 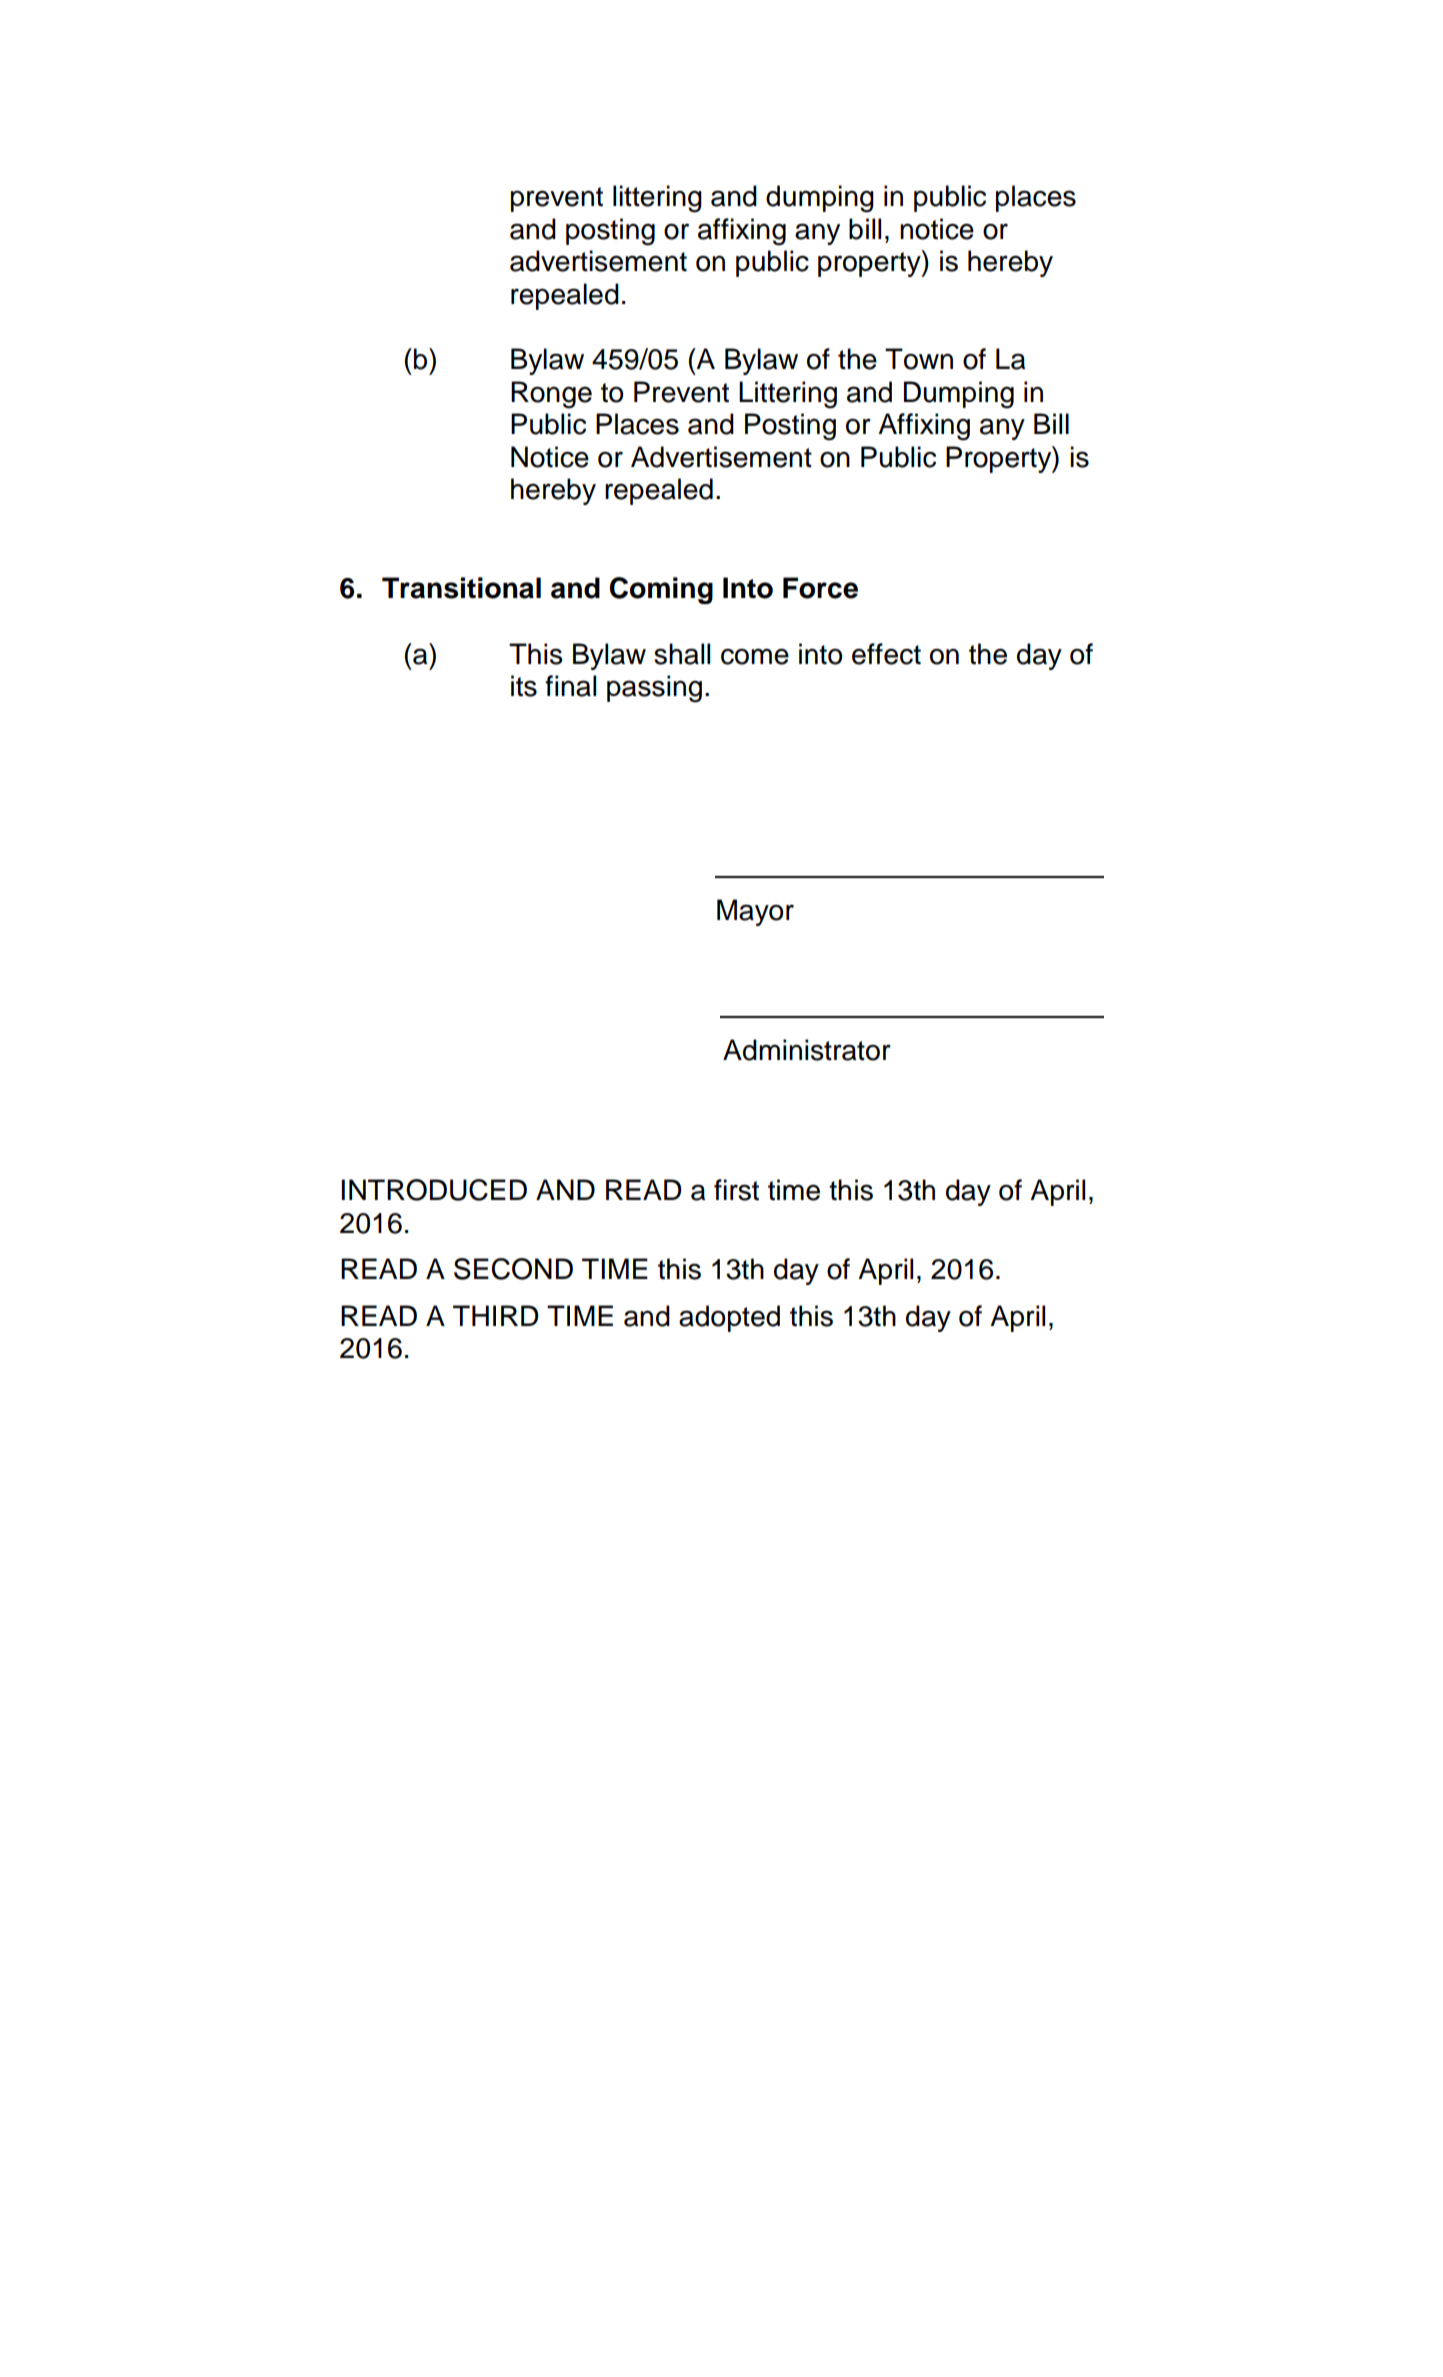 I want to click on Town, so click(x=919, y=359).
